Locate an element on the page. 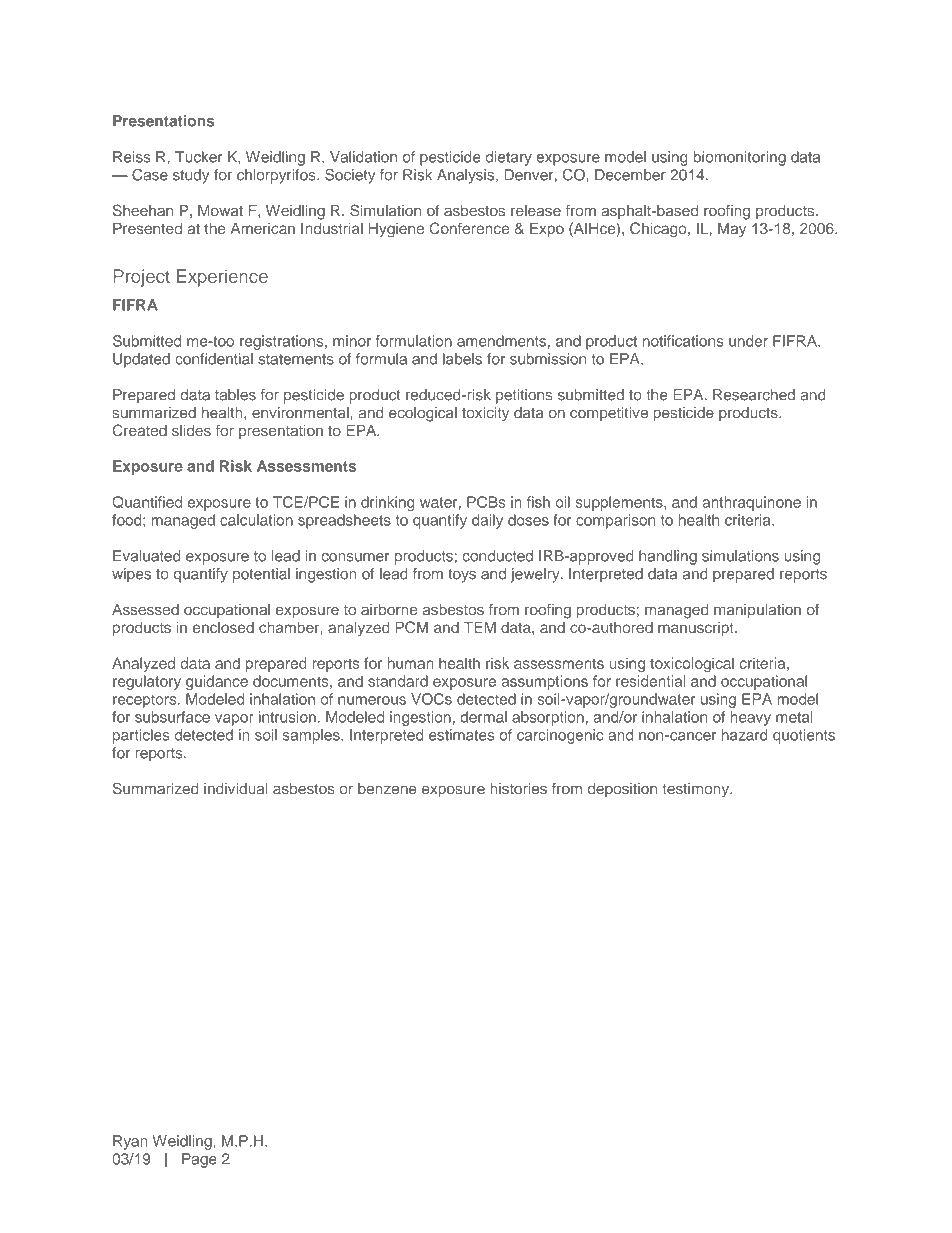 This page has width=952, height=1233. Ryan is located at coordinates (130, 1142).
